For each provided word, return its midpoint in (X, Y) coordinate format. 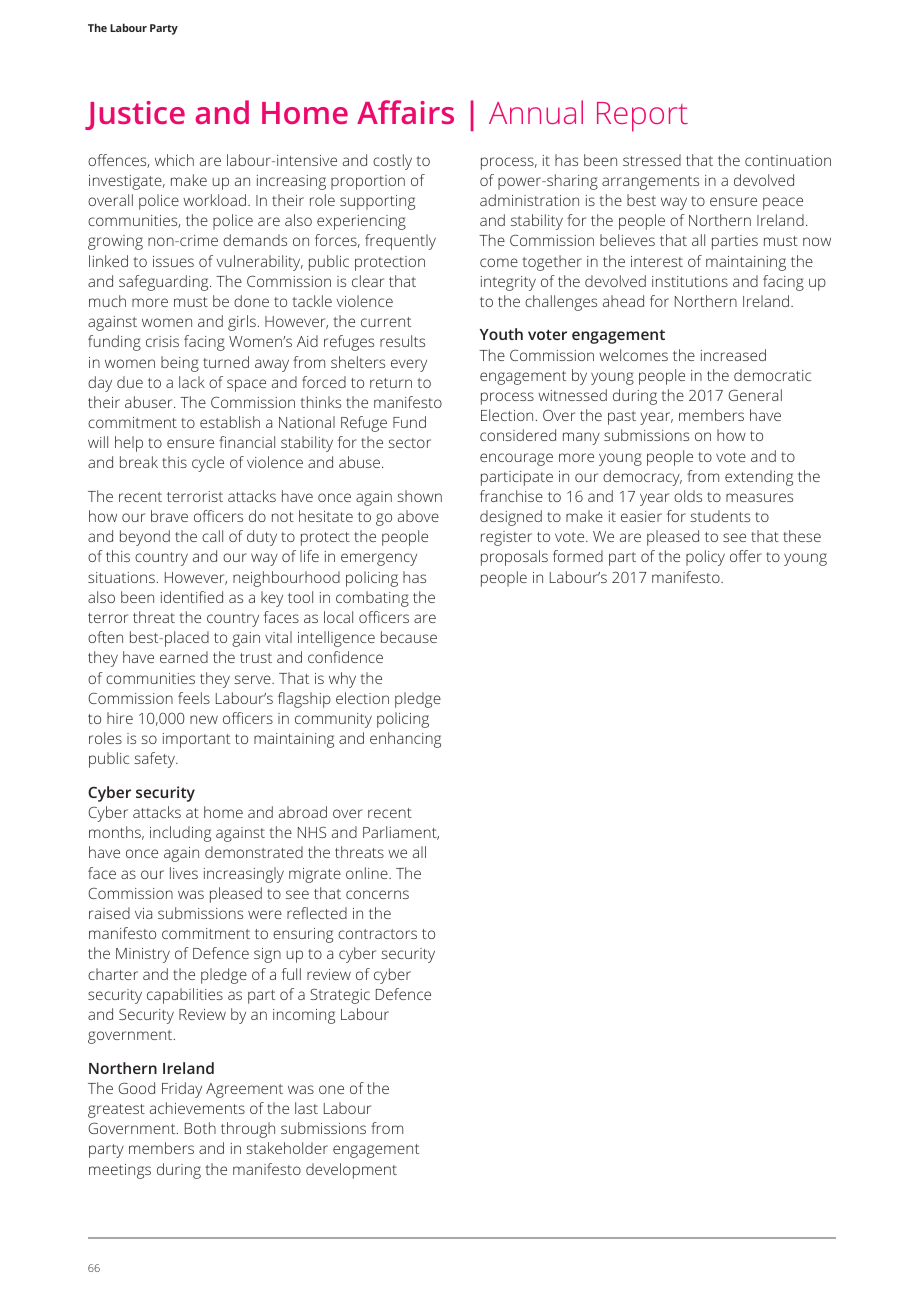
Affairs (405, 112)
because (409, 637)
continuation (788, 160)
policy (705, 558)
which (174, 160)
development (351, 1171)
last (306, 1108)
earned (184, 657)
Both (200, 1128)
